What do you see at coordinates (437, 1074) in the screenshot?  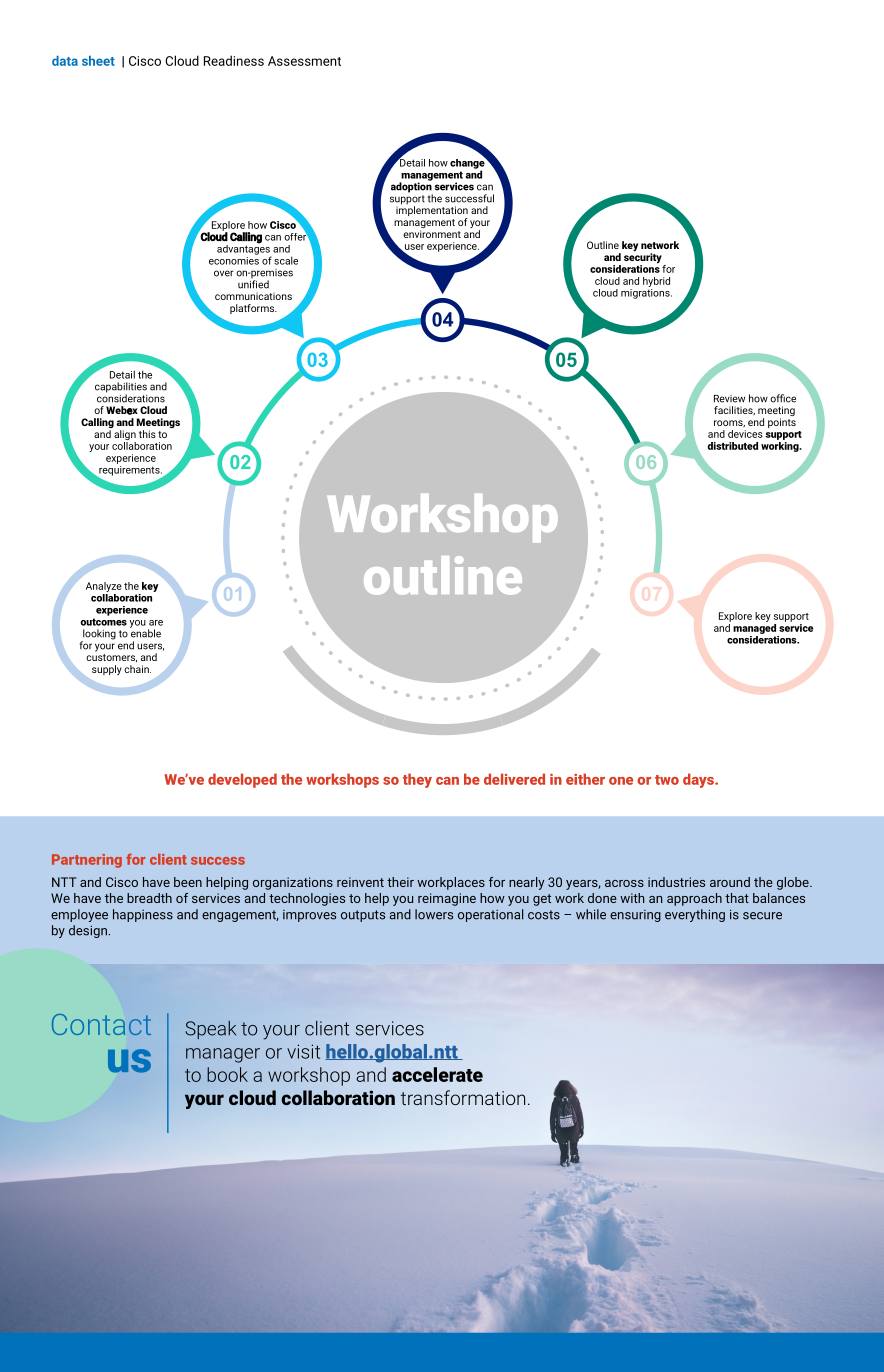 I see `accelerate` at bounding box center [437, 1074].
